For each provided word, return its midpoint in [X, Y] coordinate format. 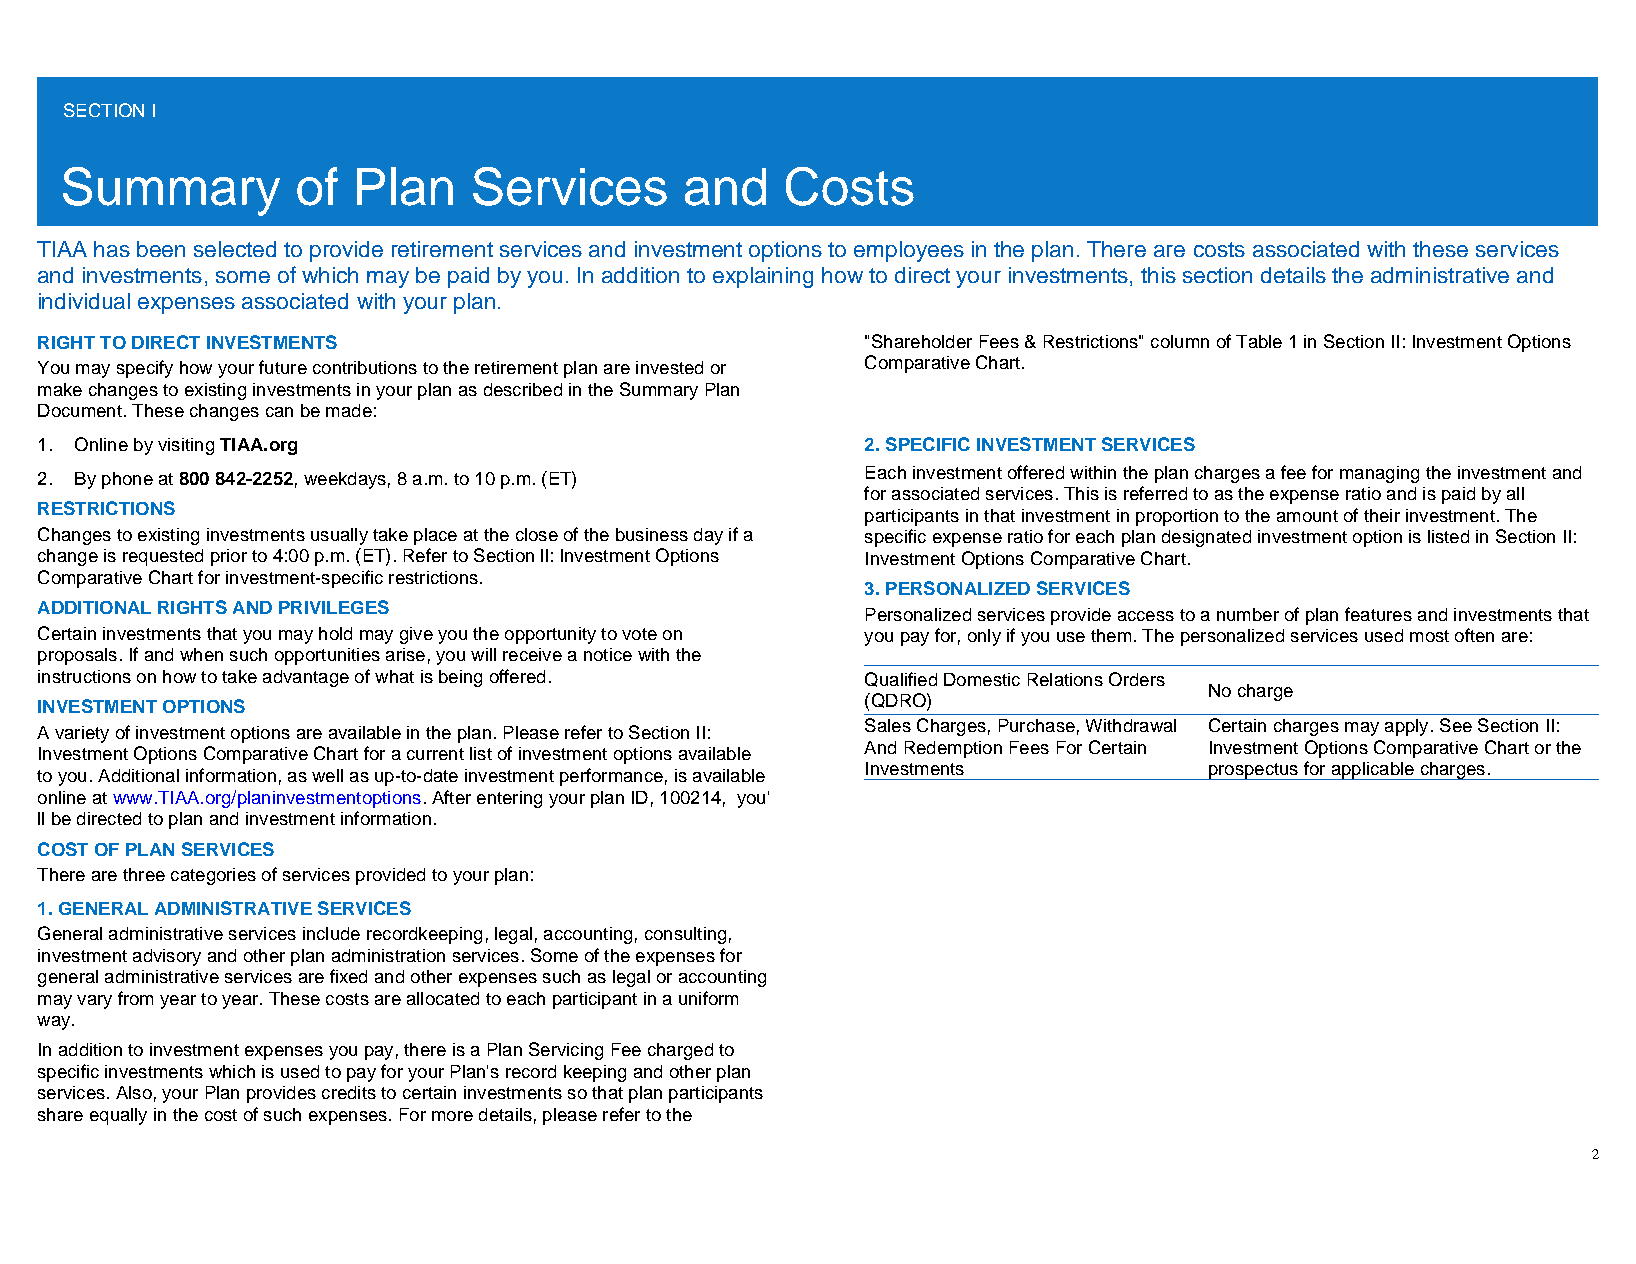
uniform [708, 998]
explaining [763, 277]
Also [134, 1092]
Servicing [566, 1051]
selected [235, 249]
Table [1259, 341]
